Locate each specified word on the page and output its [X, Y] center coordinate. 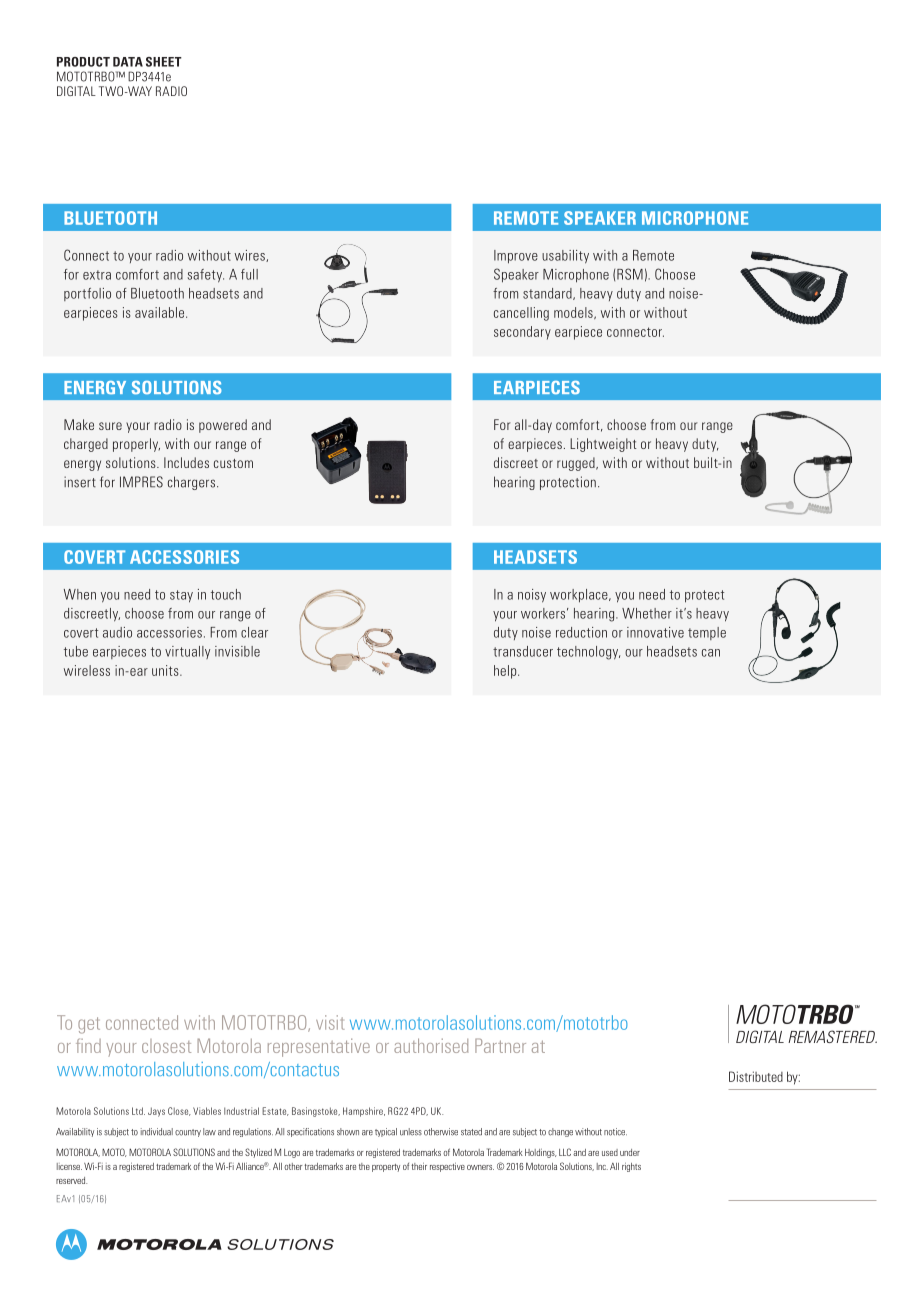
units [166, 670]
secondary [522, 333]
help [506, 672]
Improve [516, 257]
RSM [630, 274]
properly [136, 445]
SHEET [164, 62]
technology [588, 653]
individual [157, 1132]
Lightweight [603, 445]
